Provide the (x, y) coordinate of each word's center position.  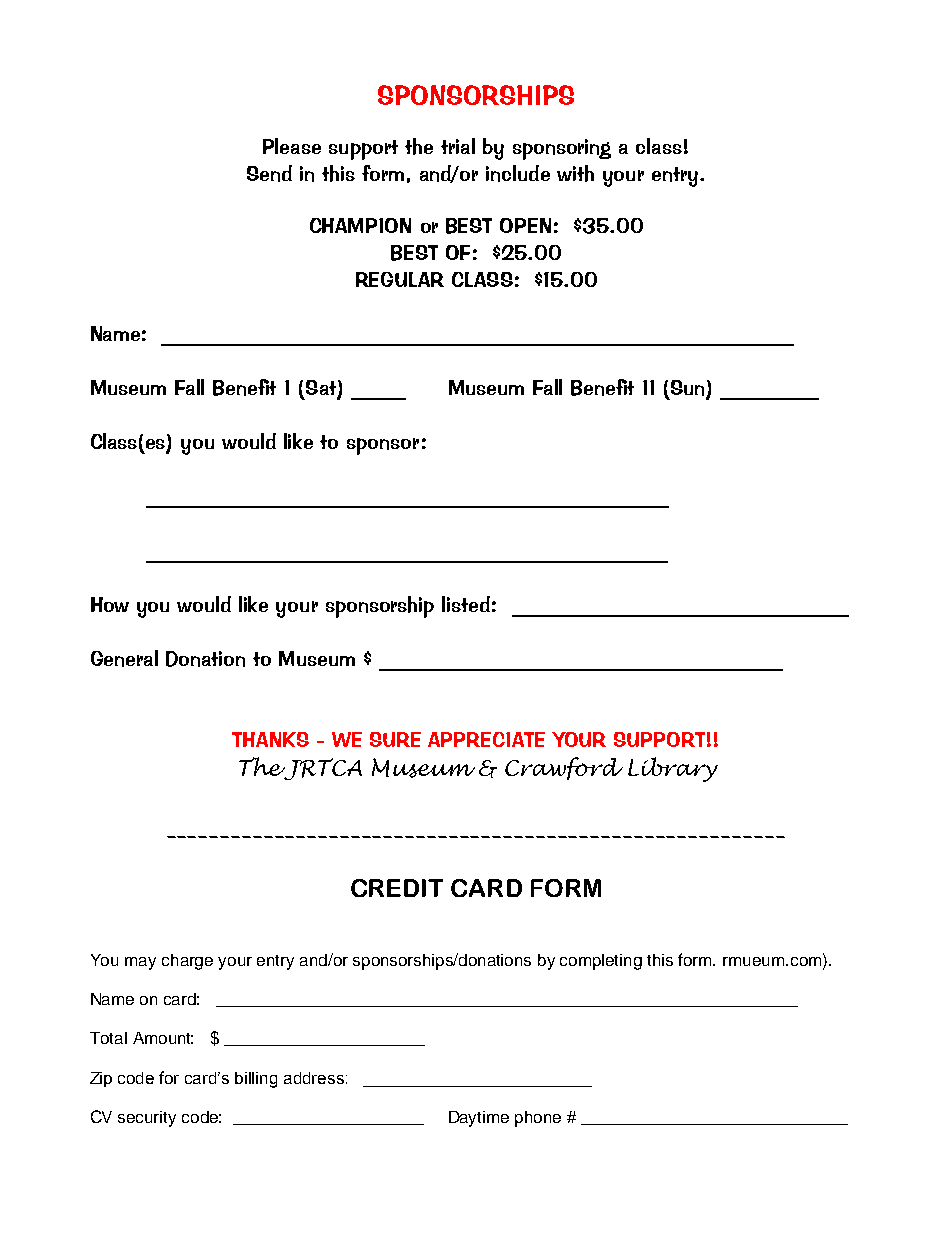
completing (601, 962)
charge (187, 962)
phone (538, 1119)
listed (466, 604)
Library (673, 769)
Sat (322, 389)
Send (269, 173)
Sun (687, 389)
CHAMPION (360, 225)
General (124, 658)
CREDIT (397, 888)
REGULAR (400, 279)
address (314, 1078)
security (147, 1119)
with (575, 173)
